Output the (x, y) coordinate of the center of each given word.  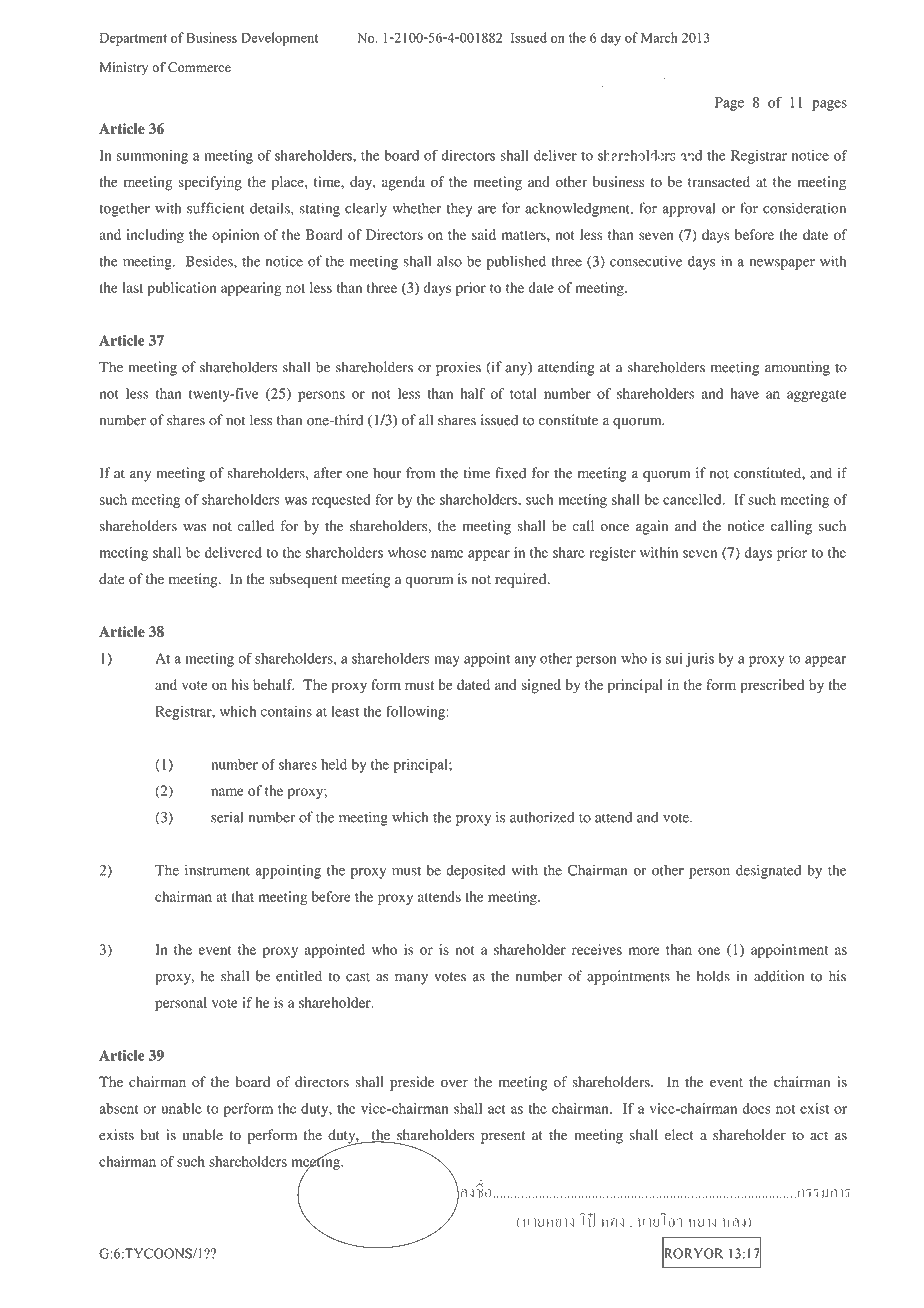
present (503, 1137)
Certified (600, 80)
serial (227, 817)
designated (768, 871)
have (744, 393)
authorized (542, 817)
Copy (715, 82)
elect (679, 1134)
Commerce (199, 67)
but (150, 1135)
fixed (510, 473)
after (328, 473)
